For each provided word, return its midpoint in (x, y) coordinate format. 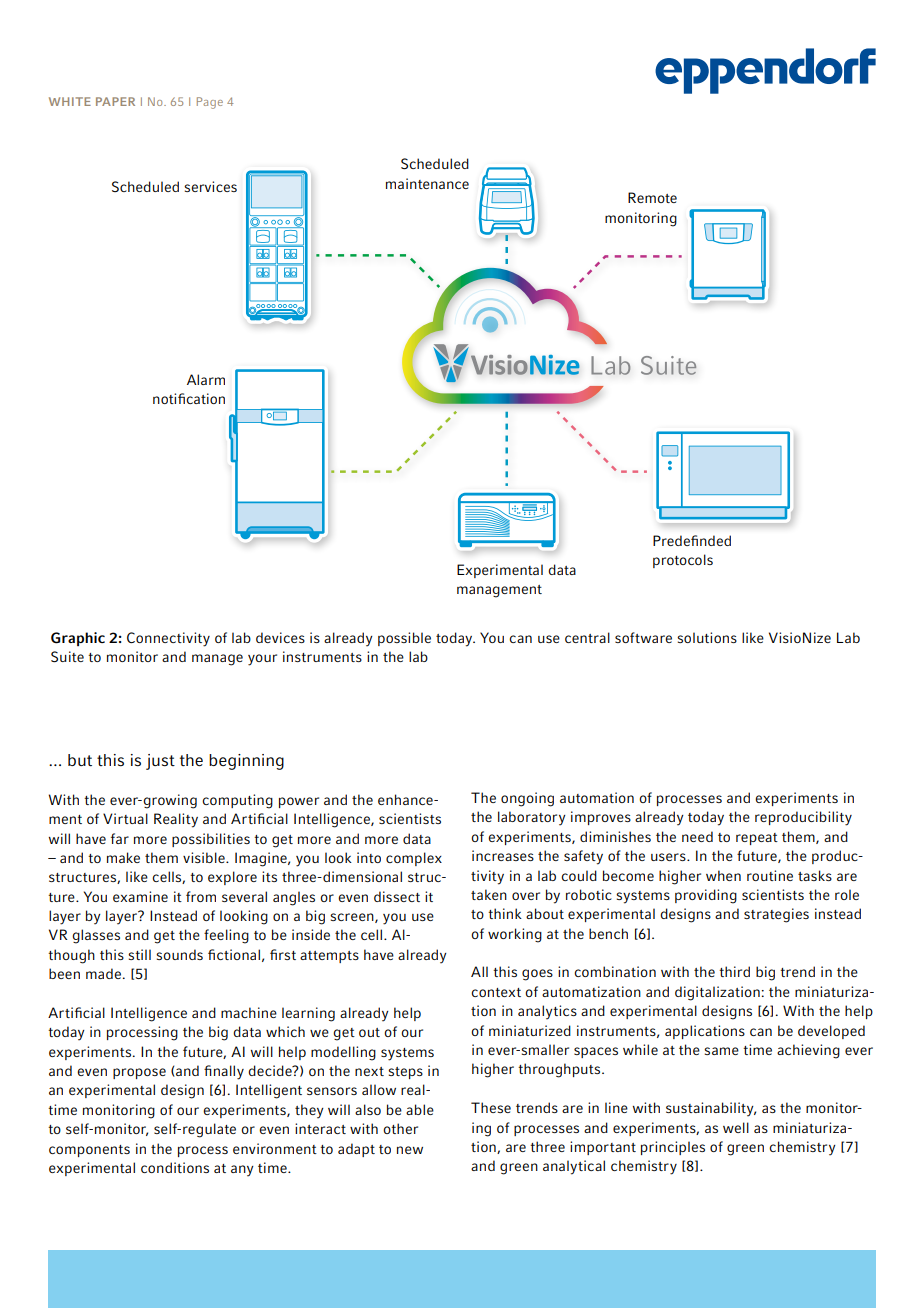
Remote (652, 197)
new (410, 1150)
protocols (683, 561)
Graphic (78, 639)
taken (489, 894)
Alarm (206, 379)
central (587, 637)
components (89, 1151)
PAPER (115, 101)
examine (140, 896)
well (736, 1127)
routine (770, 875)
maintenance (427, 183)
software (643, 637)
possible (404, 639)
